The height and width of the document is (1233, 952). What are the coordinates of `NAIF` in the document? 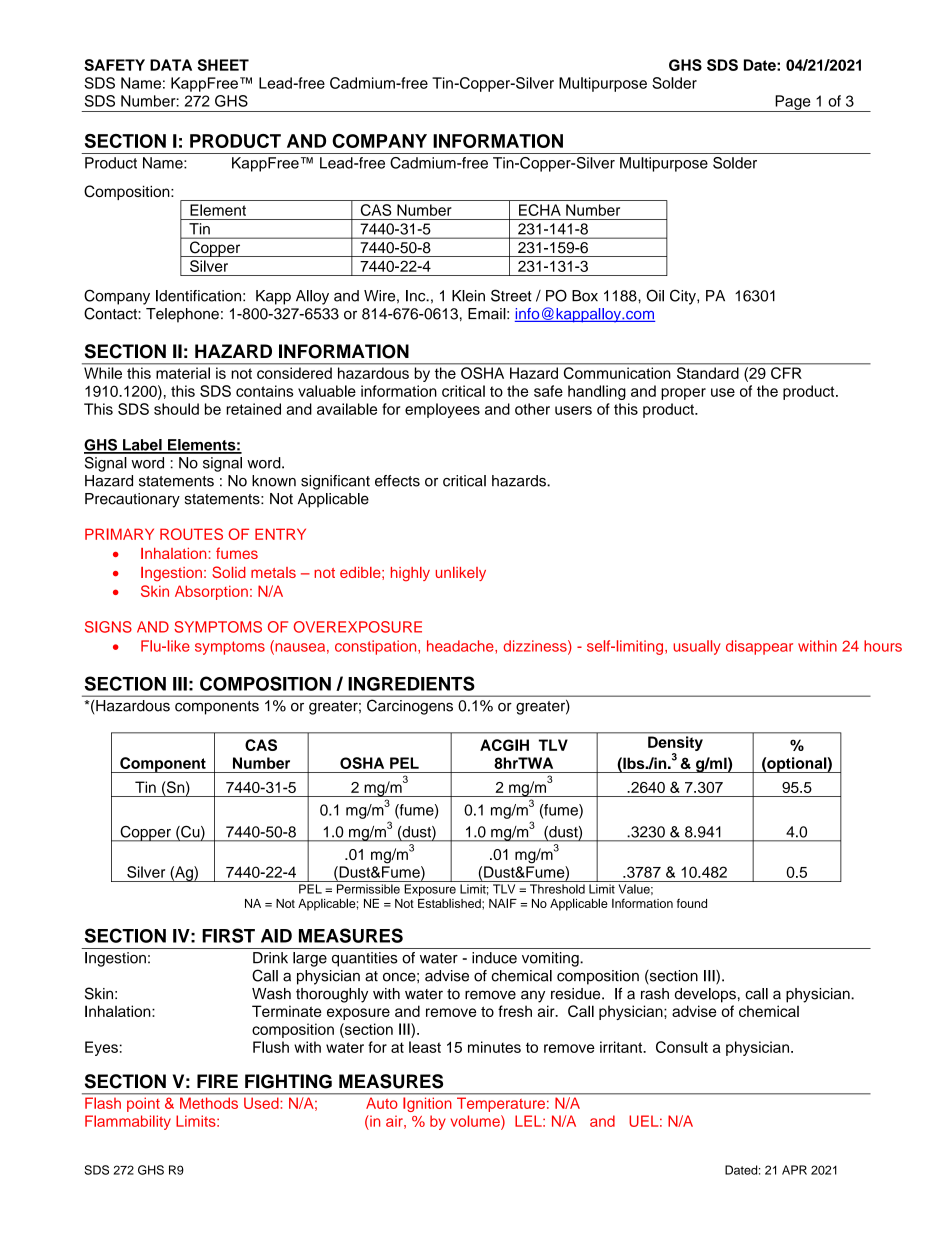 It's located at (503, 903).
